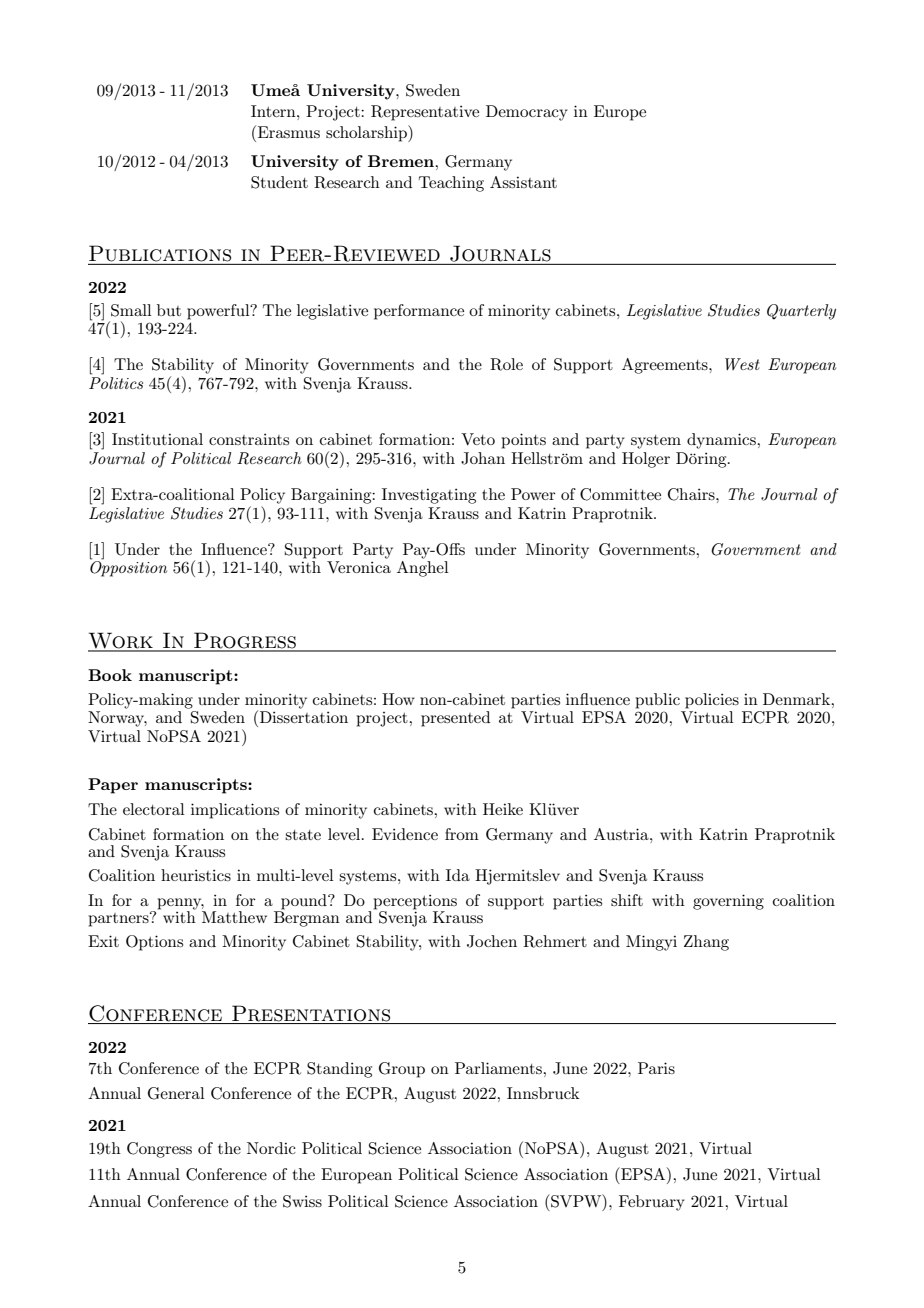 Image resolution: width=924 pixels, height=1308 pixels. Describe the element at coordinates (527, 113) in the screenshot. I see `Democracy` at that location.
